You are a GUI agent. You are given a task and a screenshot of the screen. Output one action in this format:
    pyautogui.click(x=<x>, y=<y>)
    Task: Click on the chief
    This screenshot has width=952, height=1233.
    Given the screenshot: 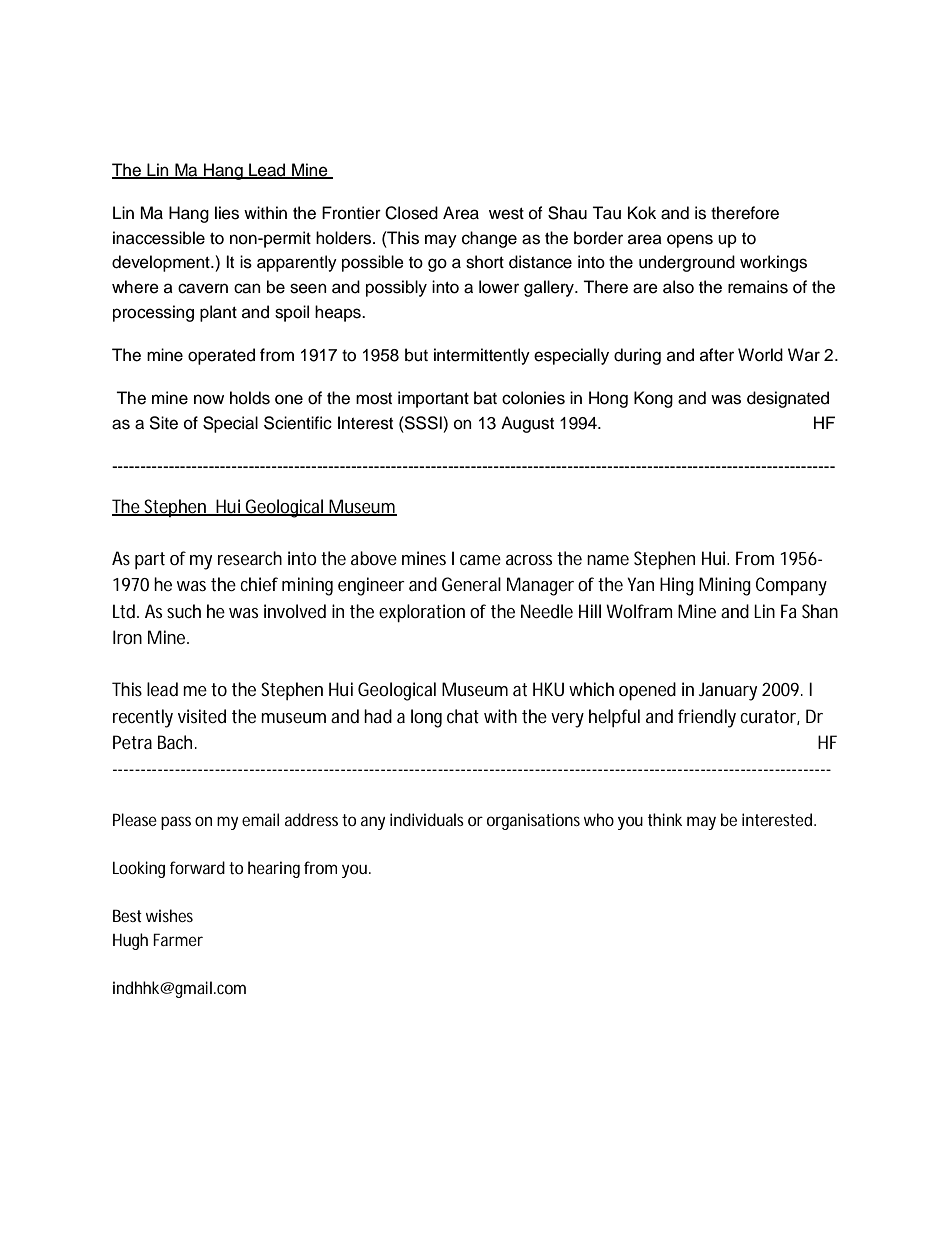 What is the action you would take?
    pyautogui.click(x=259, y=584)
